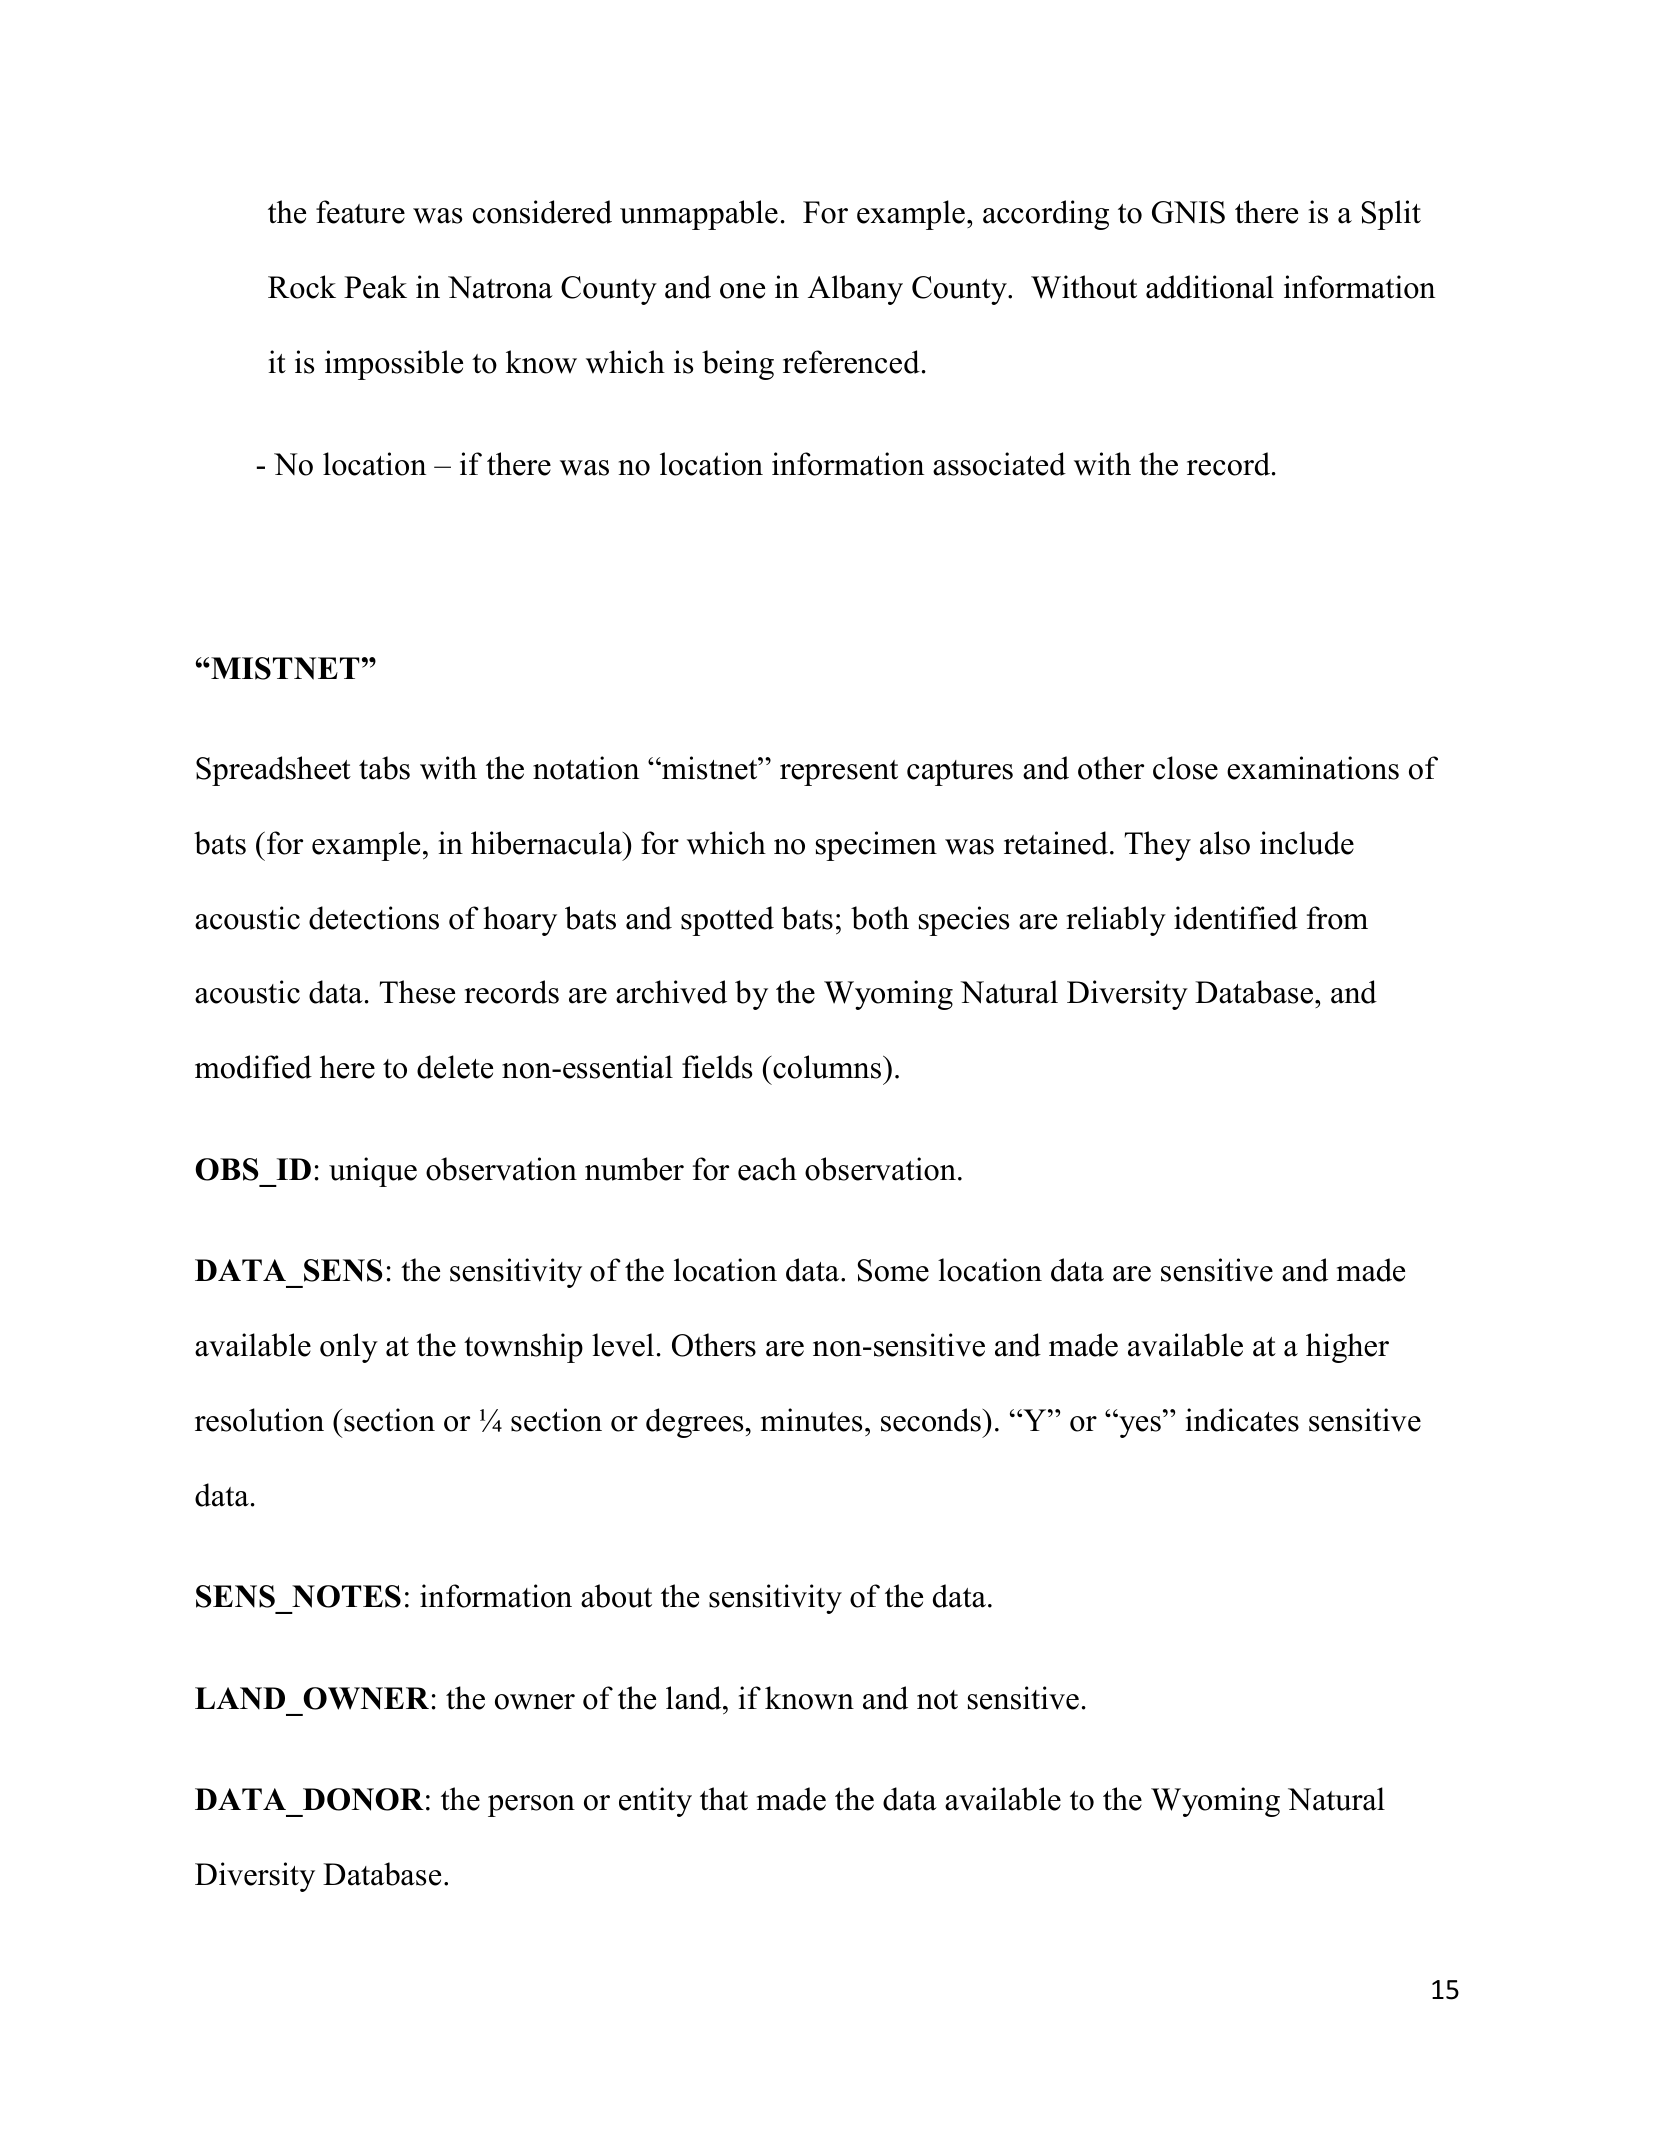 This screenshot has width=1655, height=2142. What do you see at coordinates (1242, 1420) in the screenshot?
I see `indicates` at bounding box center [1242, 1420].
